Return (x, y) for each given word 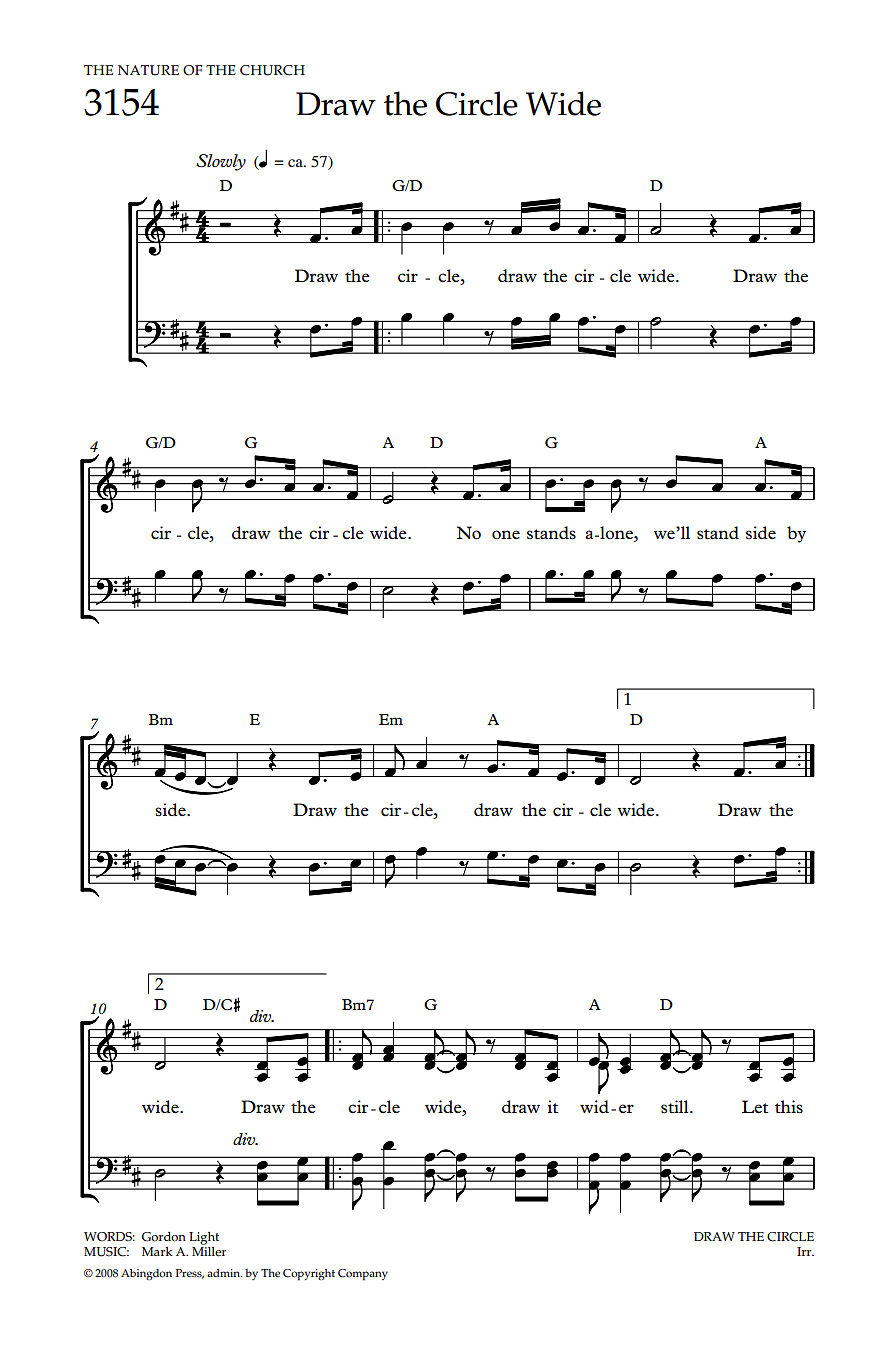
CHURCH (272, 70)
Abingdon (146, 1274)
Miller (209, 1250)
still (676, 1106)
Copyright (309, 1275)
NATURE (148, 70)
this (789, 1106)
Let (755, 1106)
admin (224, 1273)
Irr (805, 1251)
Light (204, 1238)
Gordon (164, 1237)
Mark (157, 1251)
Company (363, 1275)
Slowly (221, 162)
